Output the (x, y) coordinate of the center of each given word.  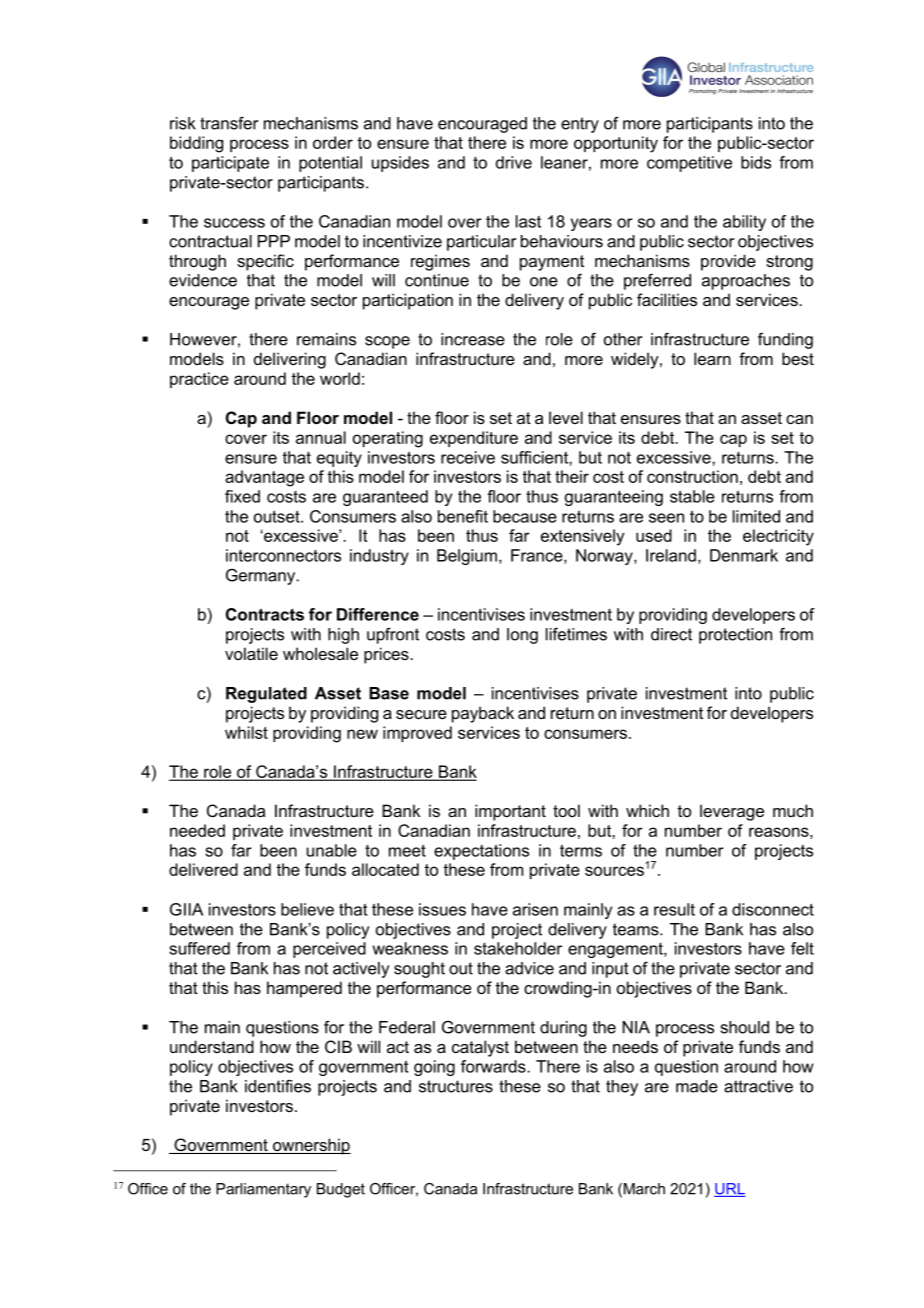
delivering (290, 360)
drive (514, 162)
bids (756, 162)
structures (456, 1086)
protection (735, 636)
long (522, 636)
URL (730, 1190)
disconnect (773, 909)
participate (230, 164)
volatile (251, 653)
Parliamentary (263, 1190)
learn (712, 358)
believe (307, 909)
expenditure (474, 439)
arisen (535, 909)
